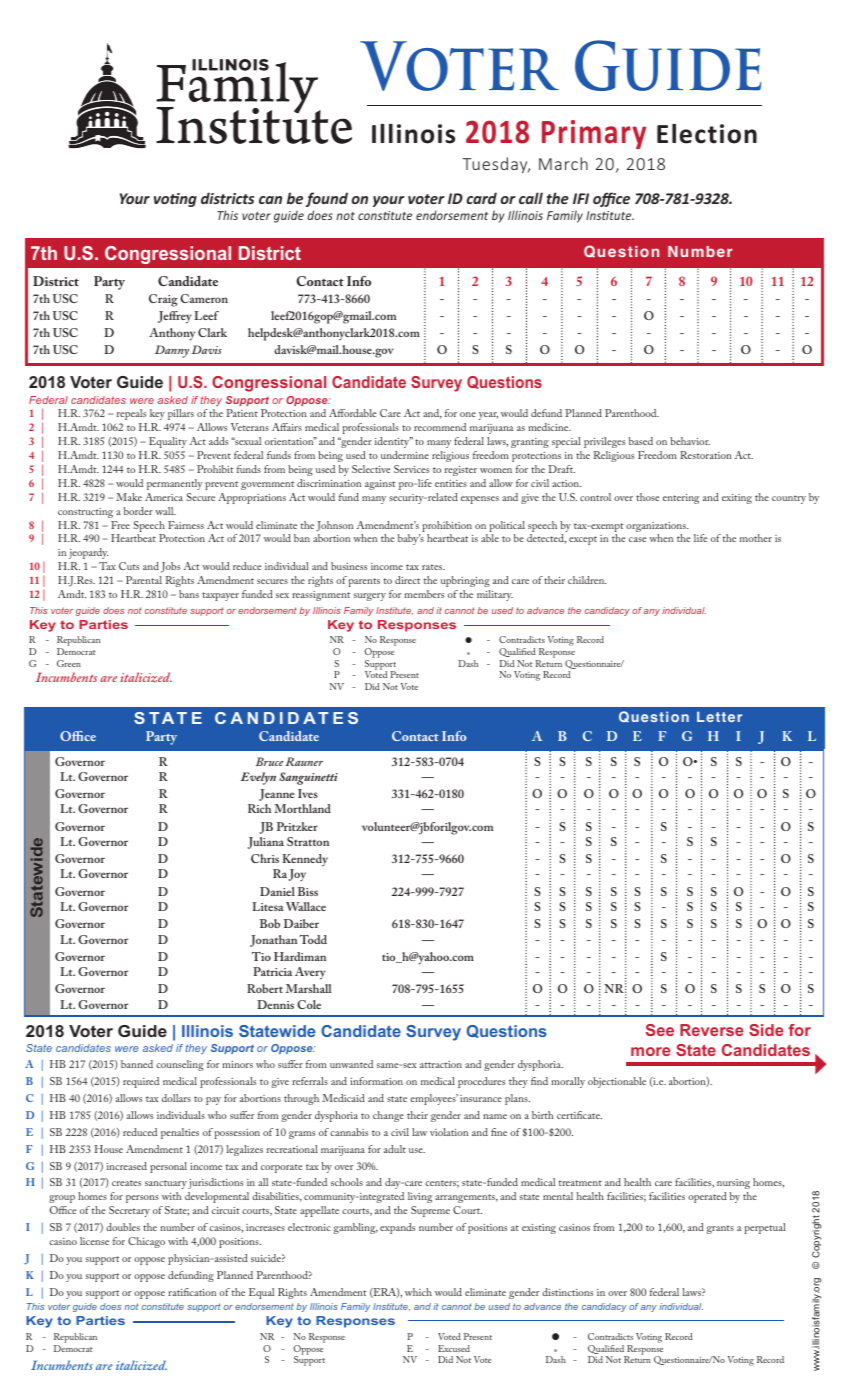 The width and height of the document is (849, 1400). Describe the element at coordinates (756, 538) in the document. I see `mother` at that location.
